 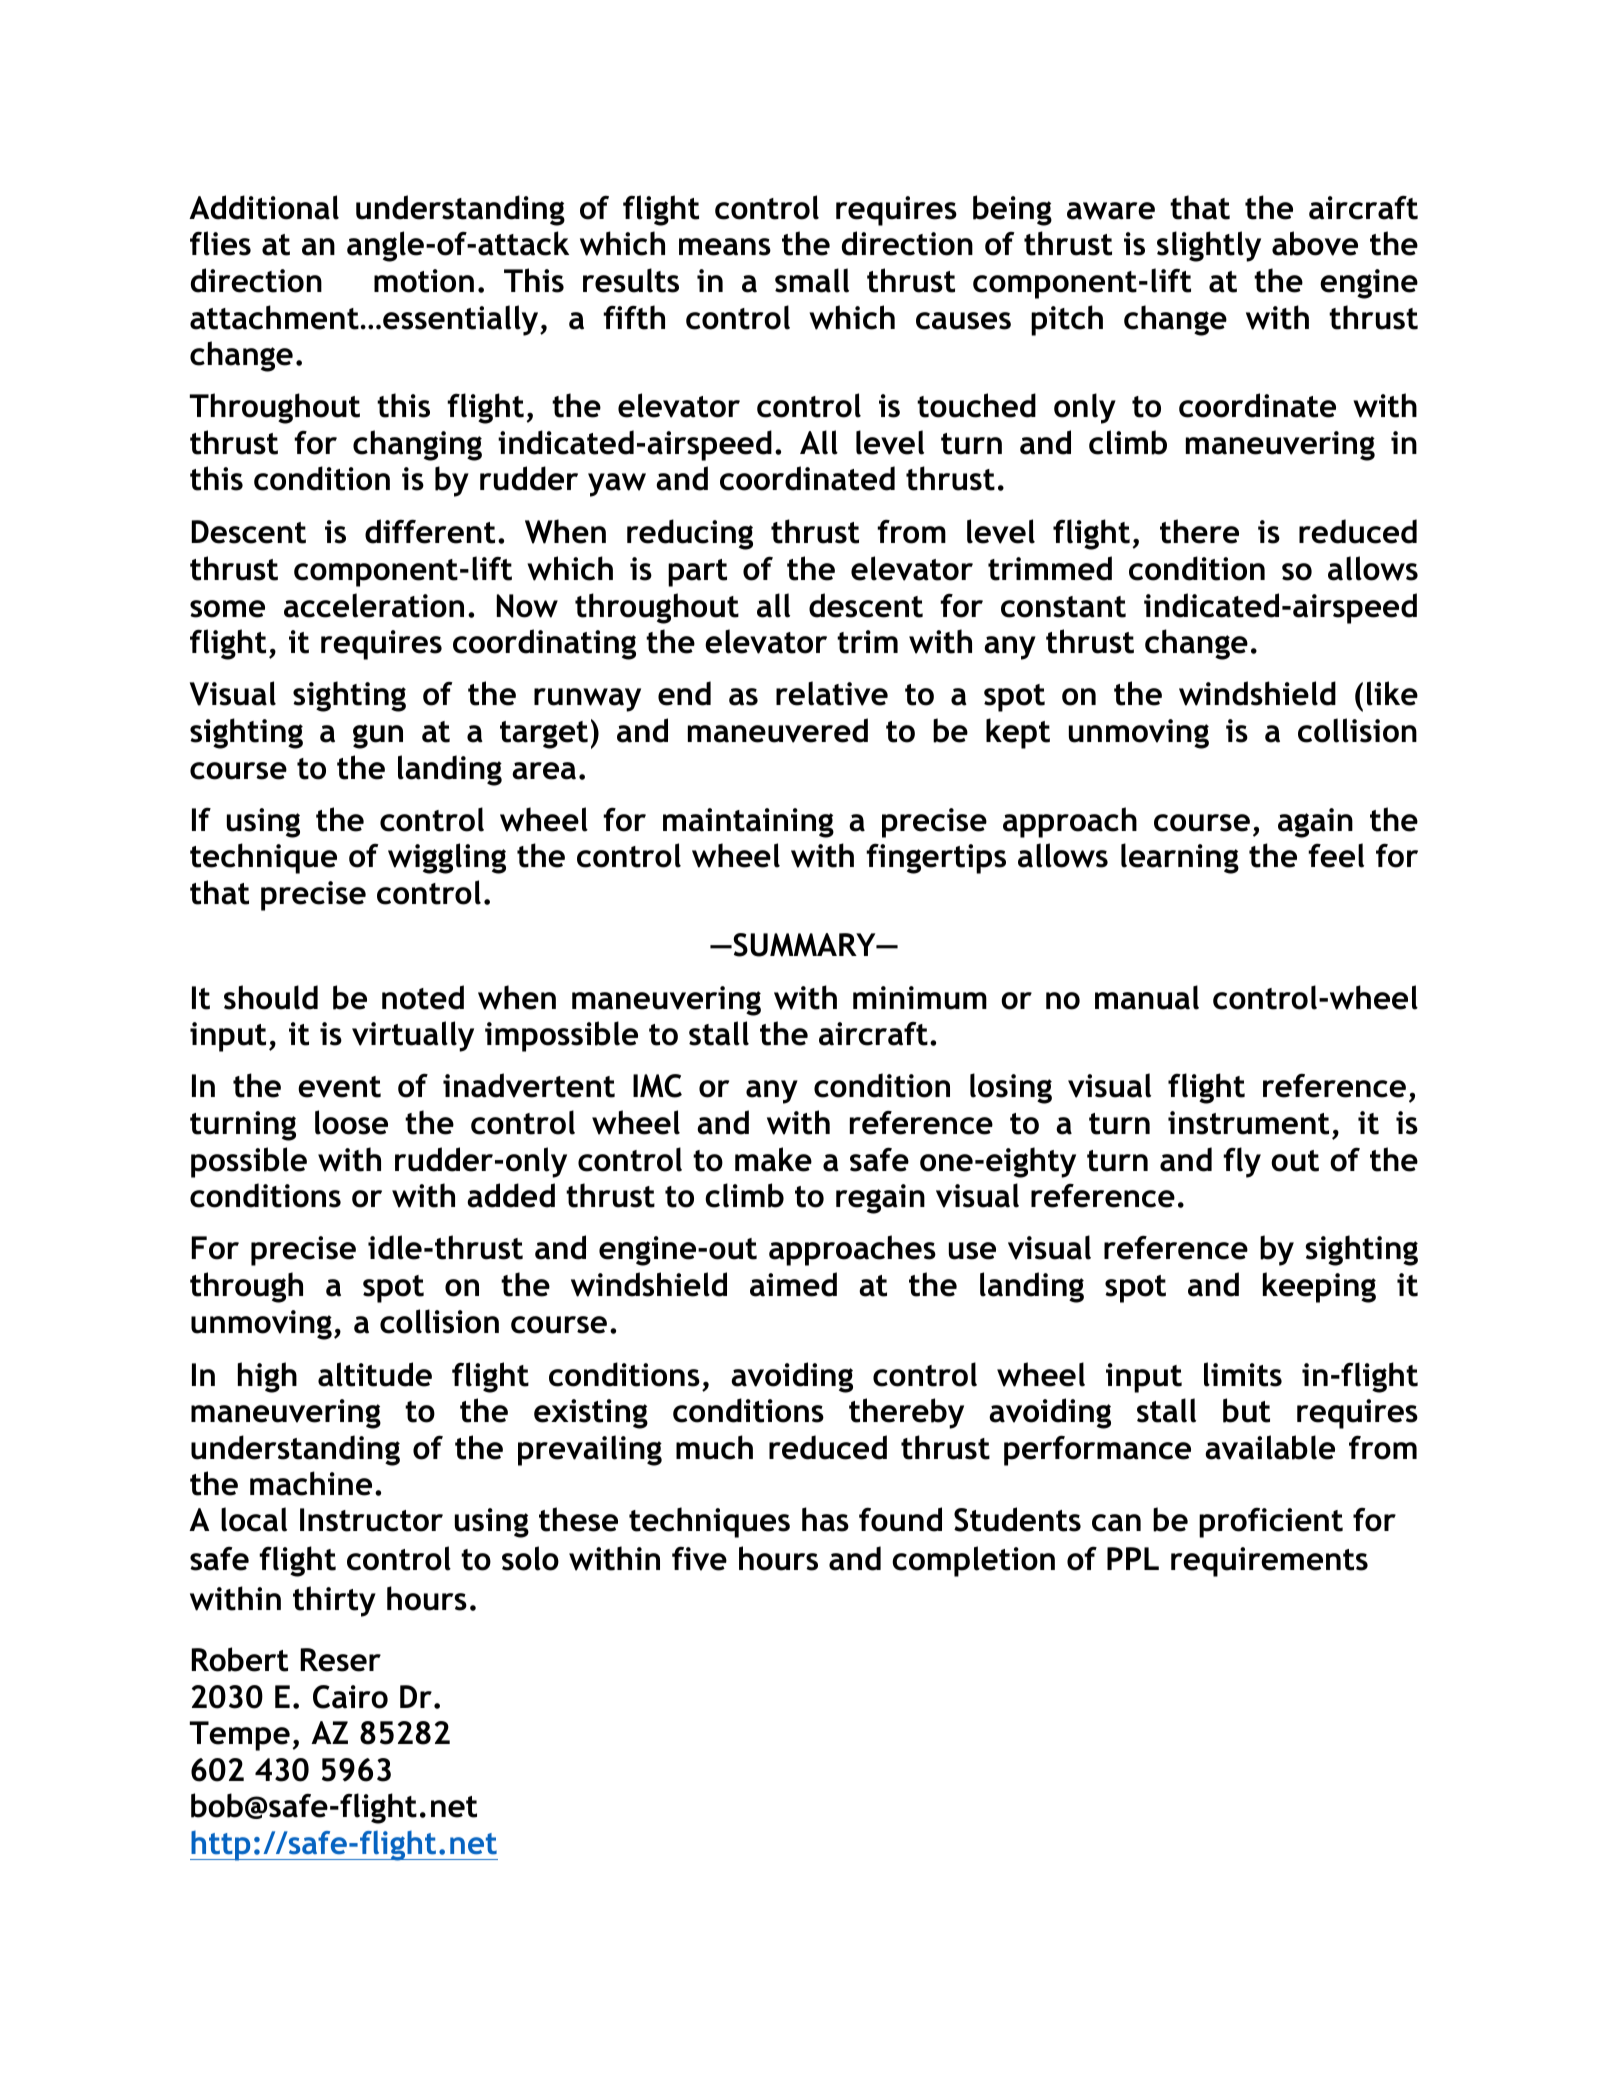 What do you see at coordinates (350, 1697) in the screenshot?
I see `Cairo` at bounding box center [350, 1697].
